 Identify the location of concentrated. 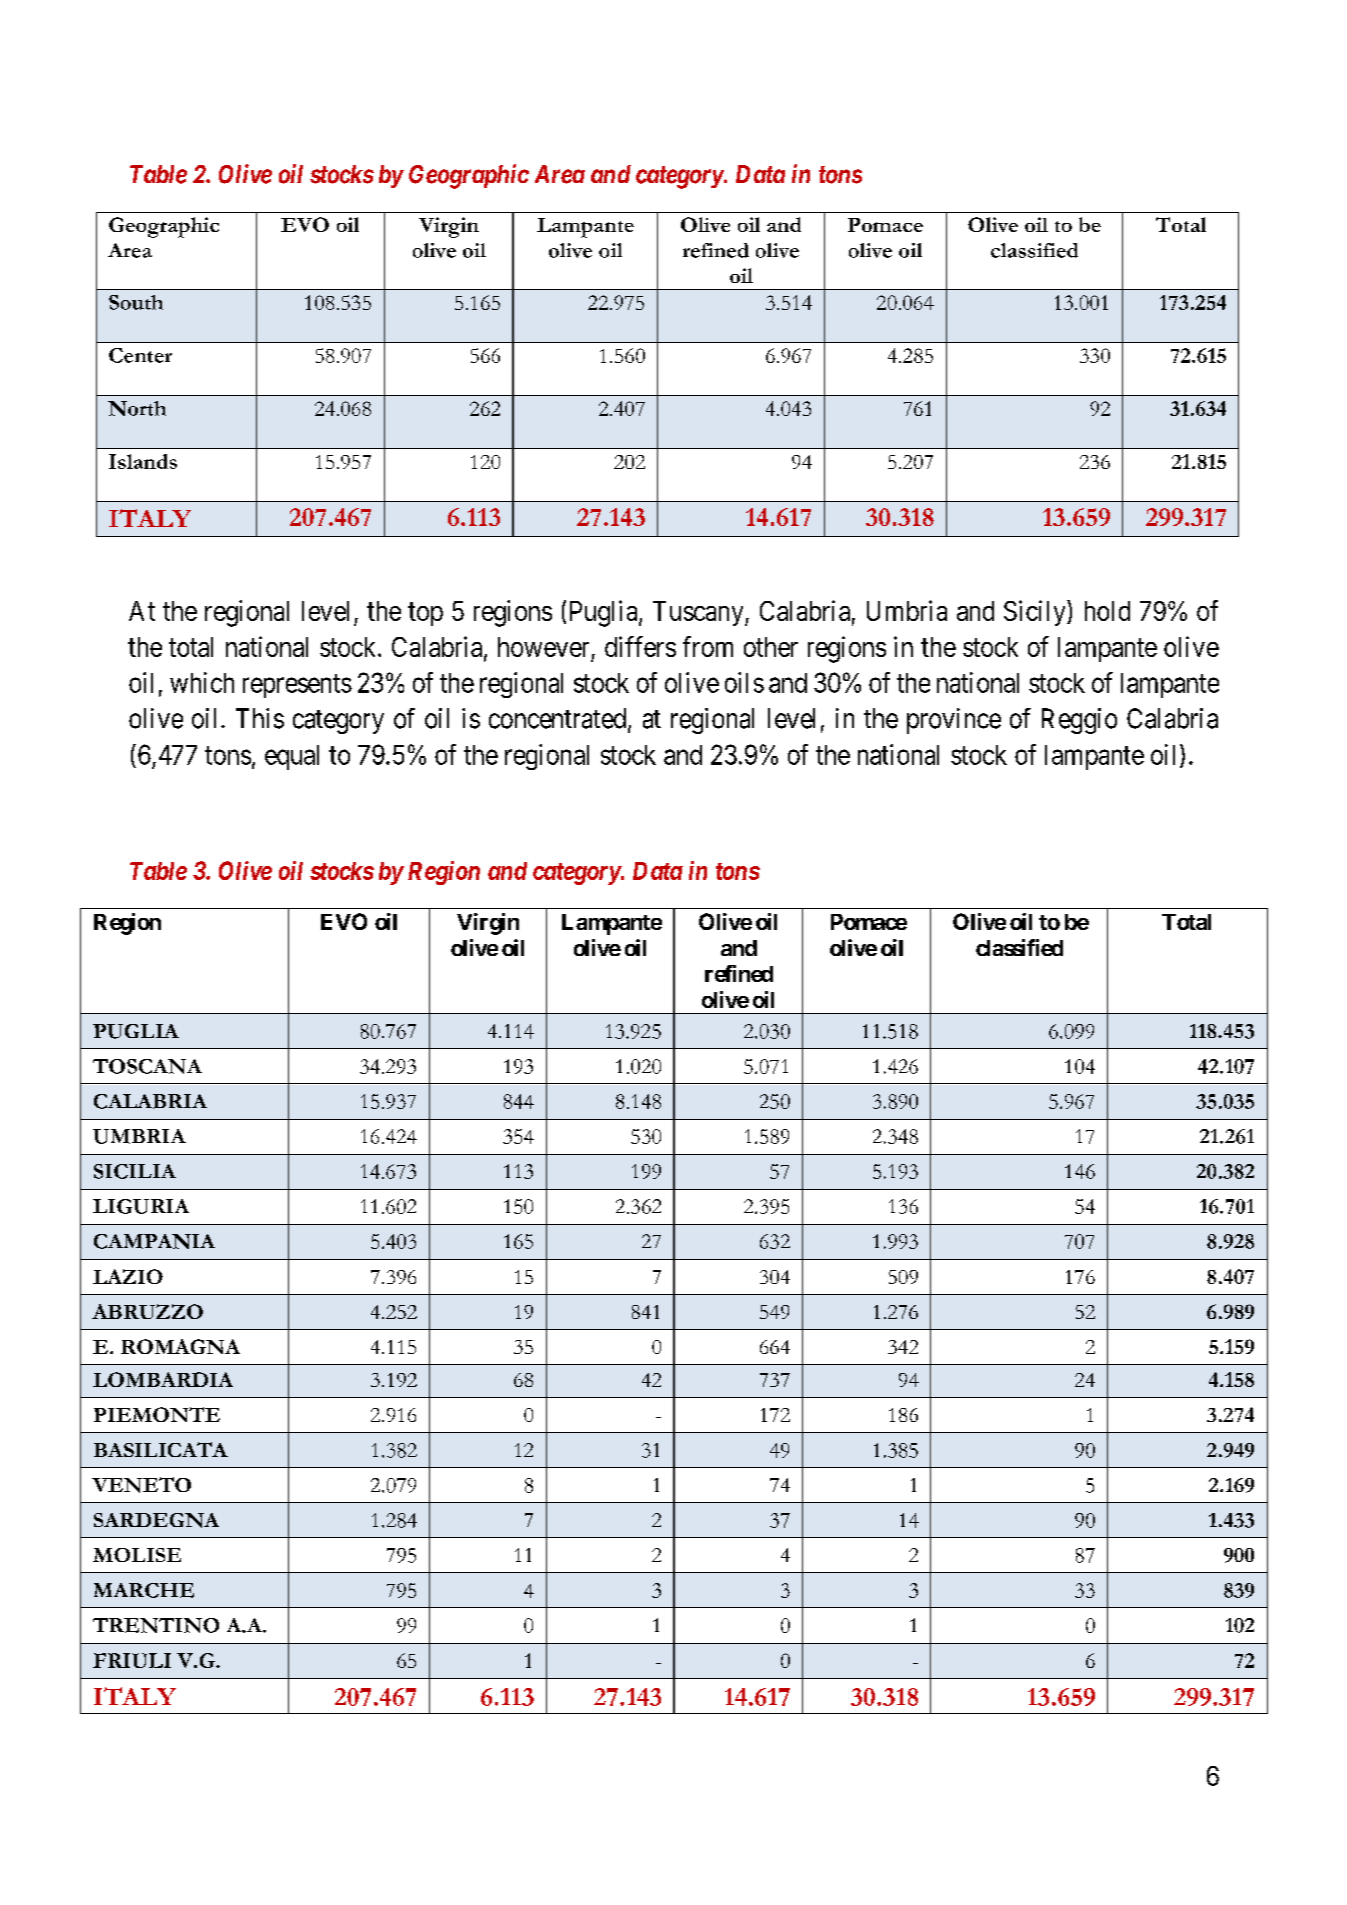
(559, 719).
